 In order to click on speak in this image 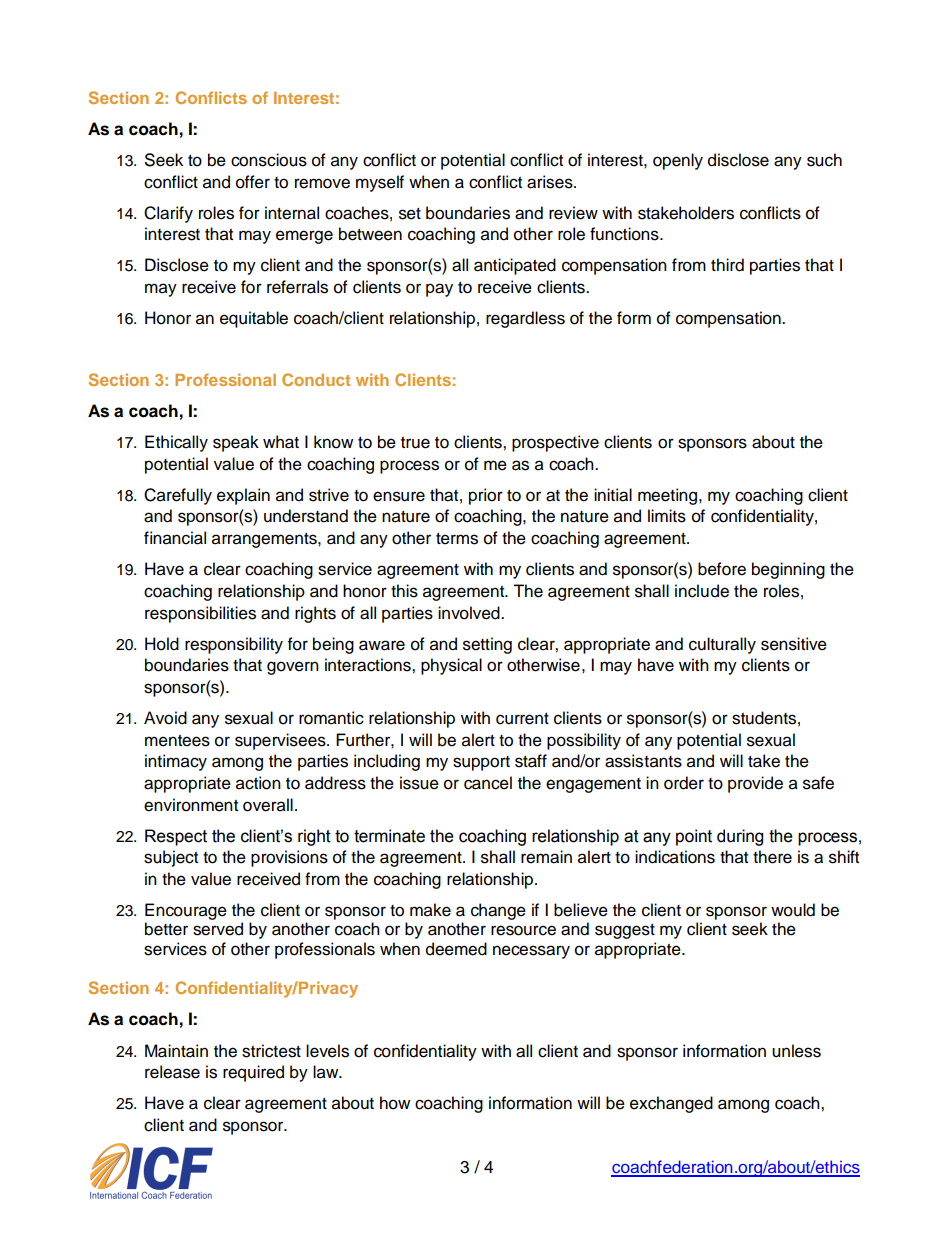, I will do `click(236, 443)`.
